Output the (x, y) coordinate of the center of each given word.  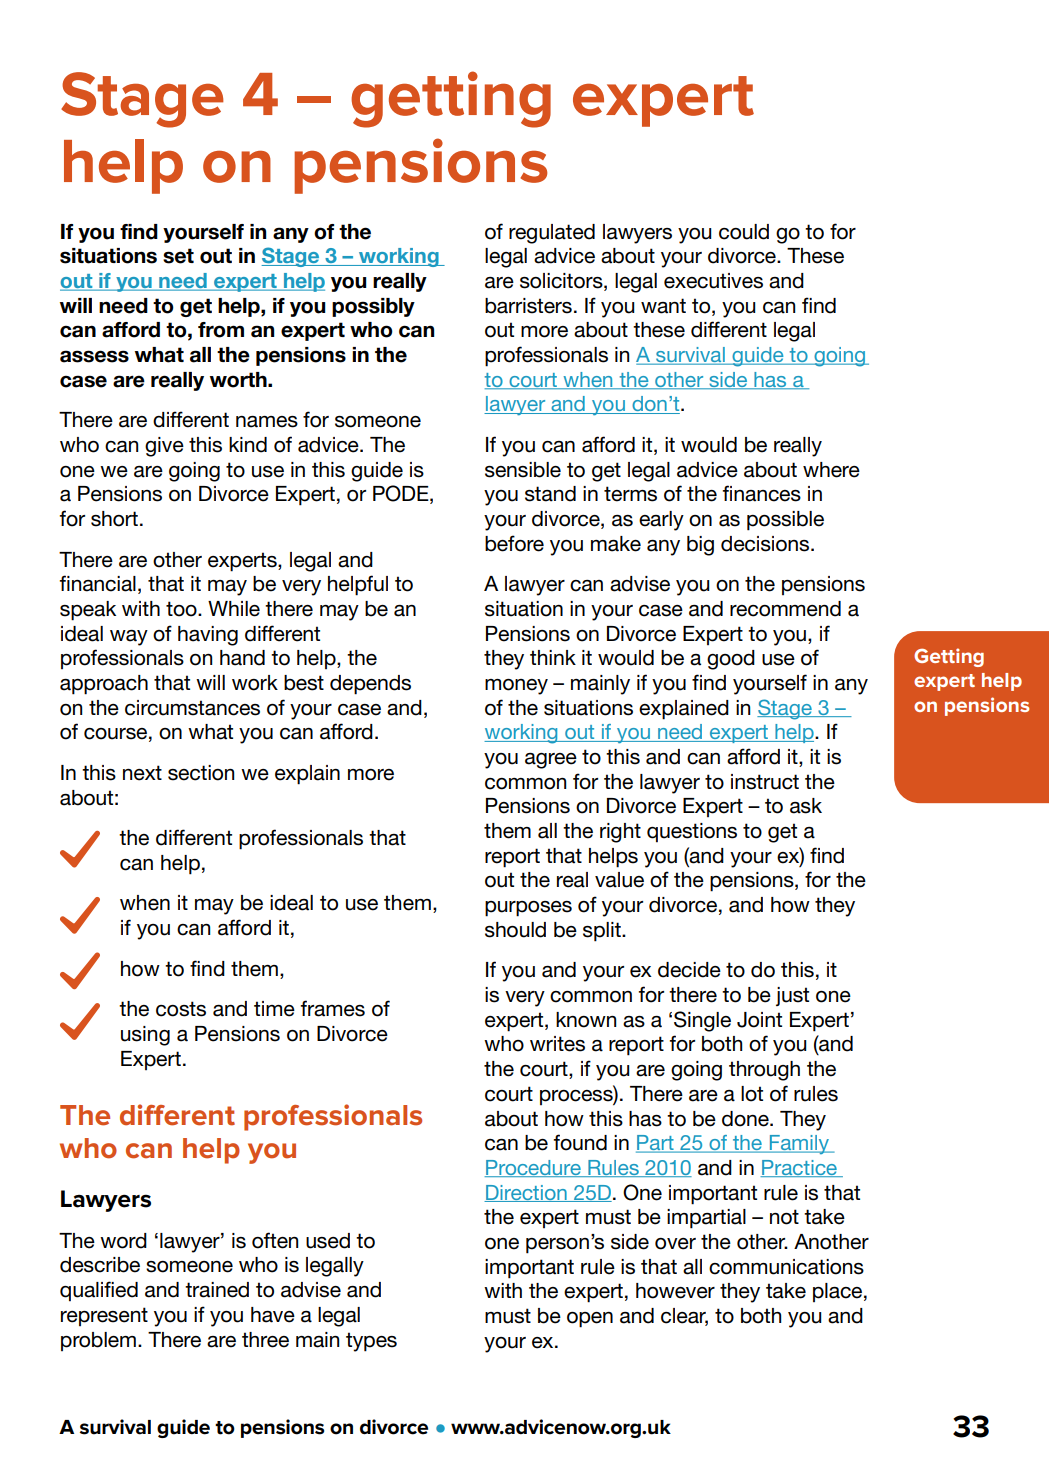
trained (217, 1290)
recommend (785, 609)
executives (713, 281)
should (515, 930)
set (178, 256)
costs (181, 1009)
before (514, 543)
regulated (552, 234)
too (182, 609)
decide (689, 970)
